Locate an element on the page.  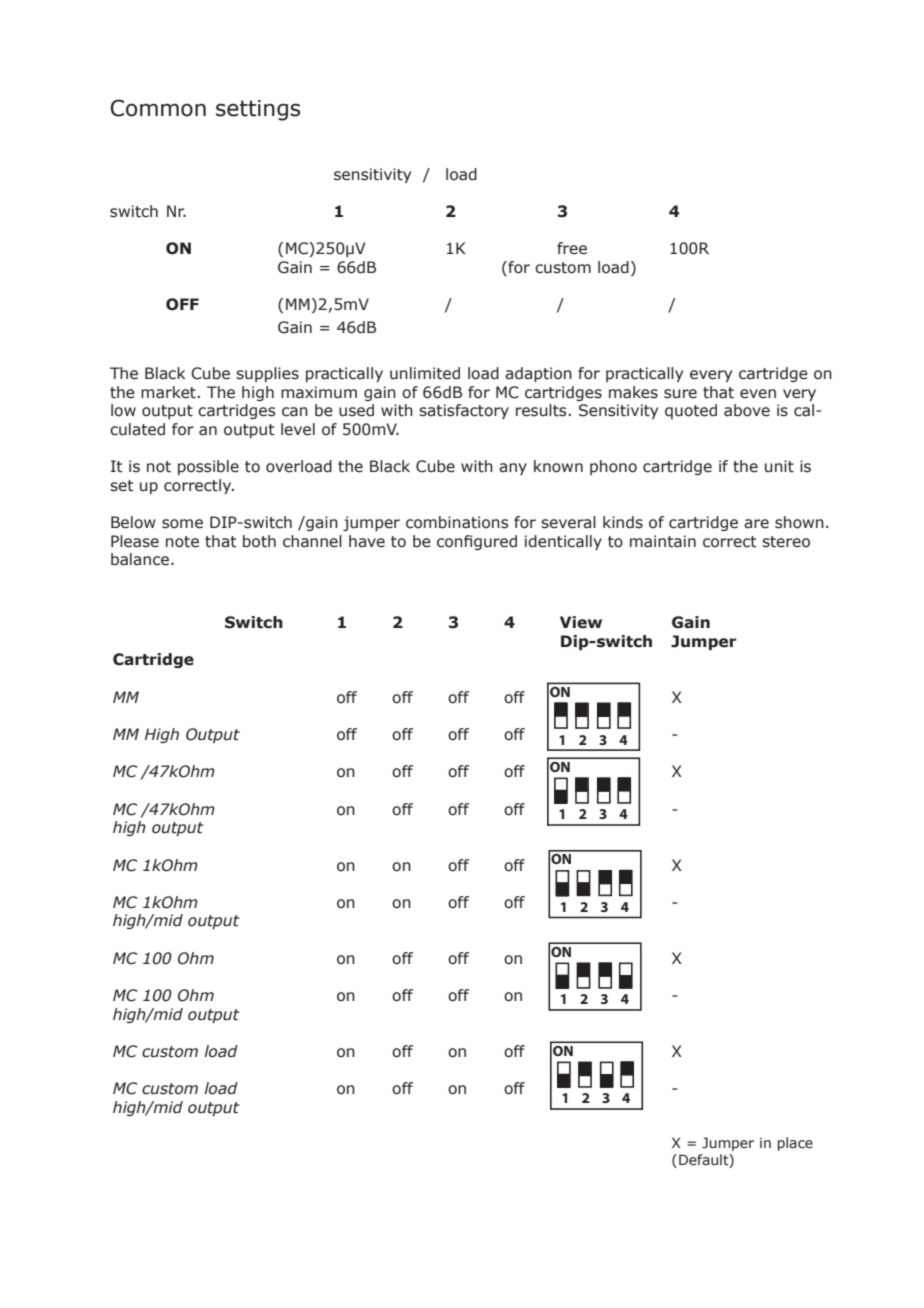
settings is located at coordinates (258, 110).
